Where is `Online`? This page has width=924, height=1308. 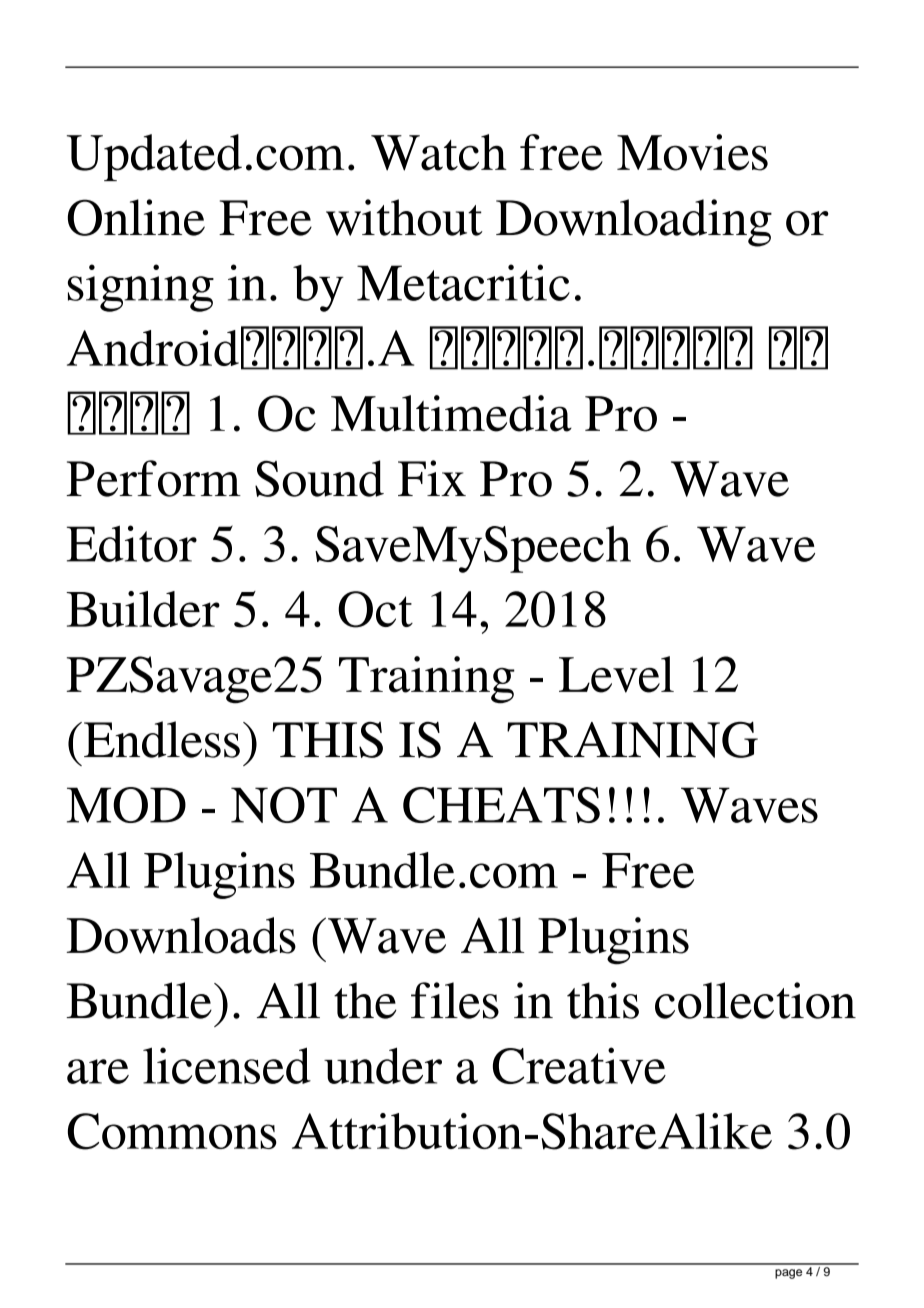 Online is located at coordinates (136, 217).
